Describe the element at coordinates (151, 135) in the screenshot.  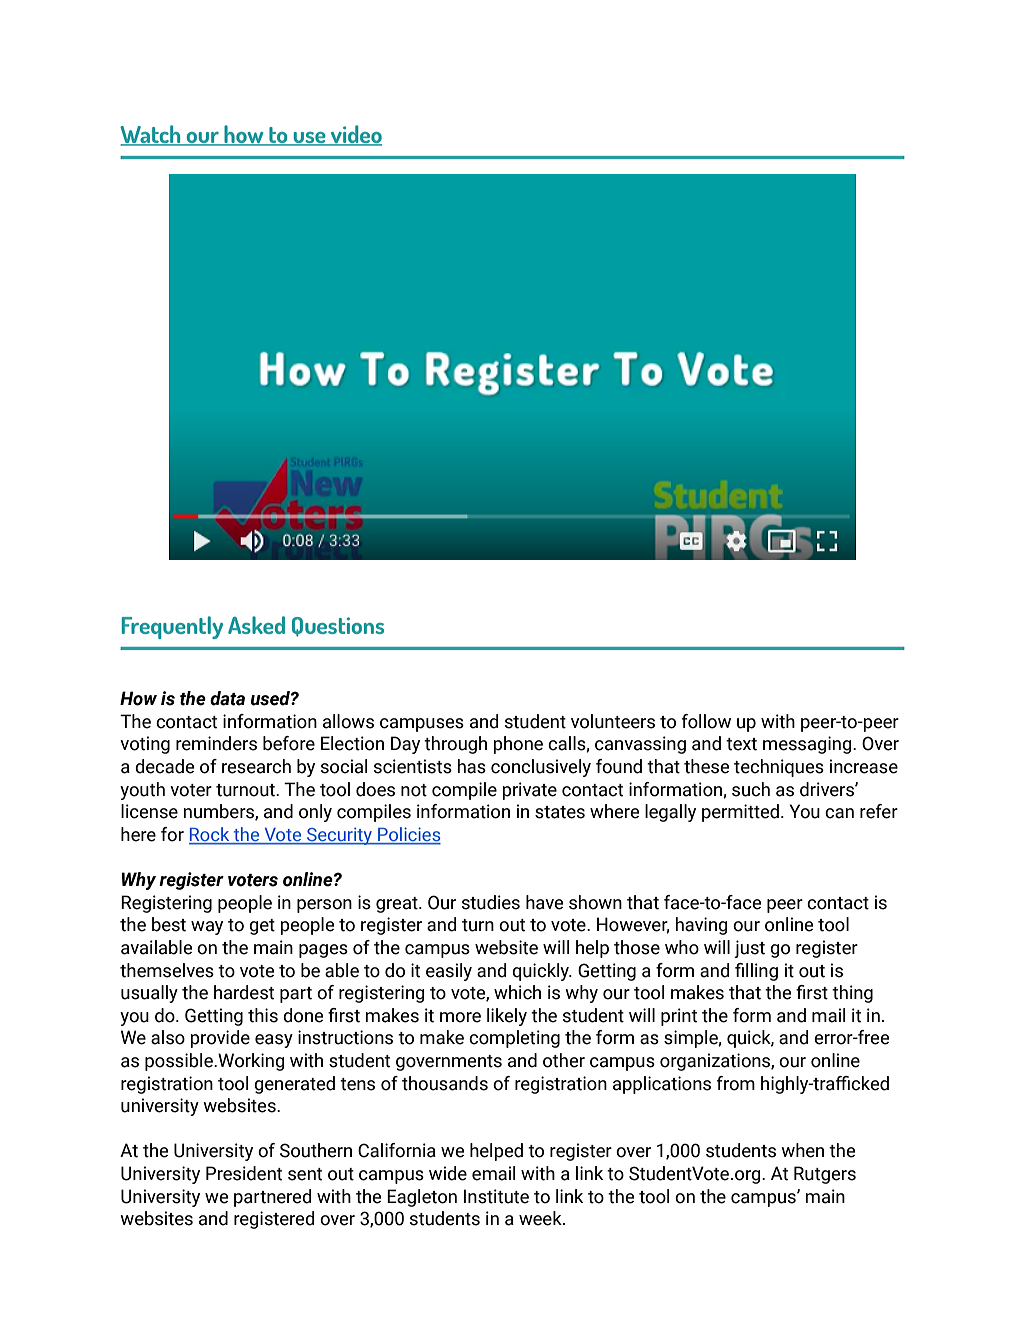
I see `Watch` at that location.
